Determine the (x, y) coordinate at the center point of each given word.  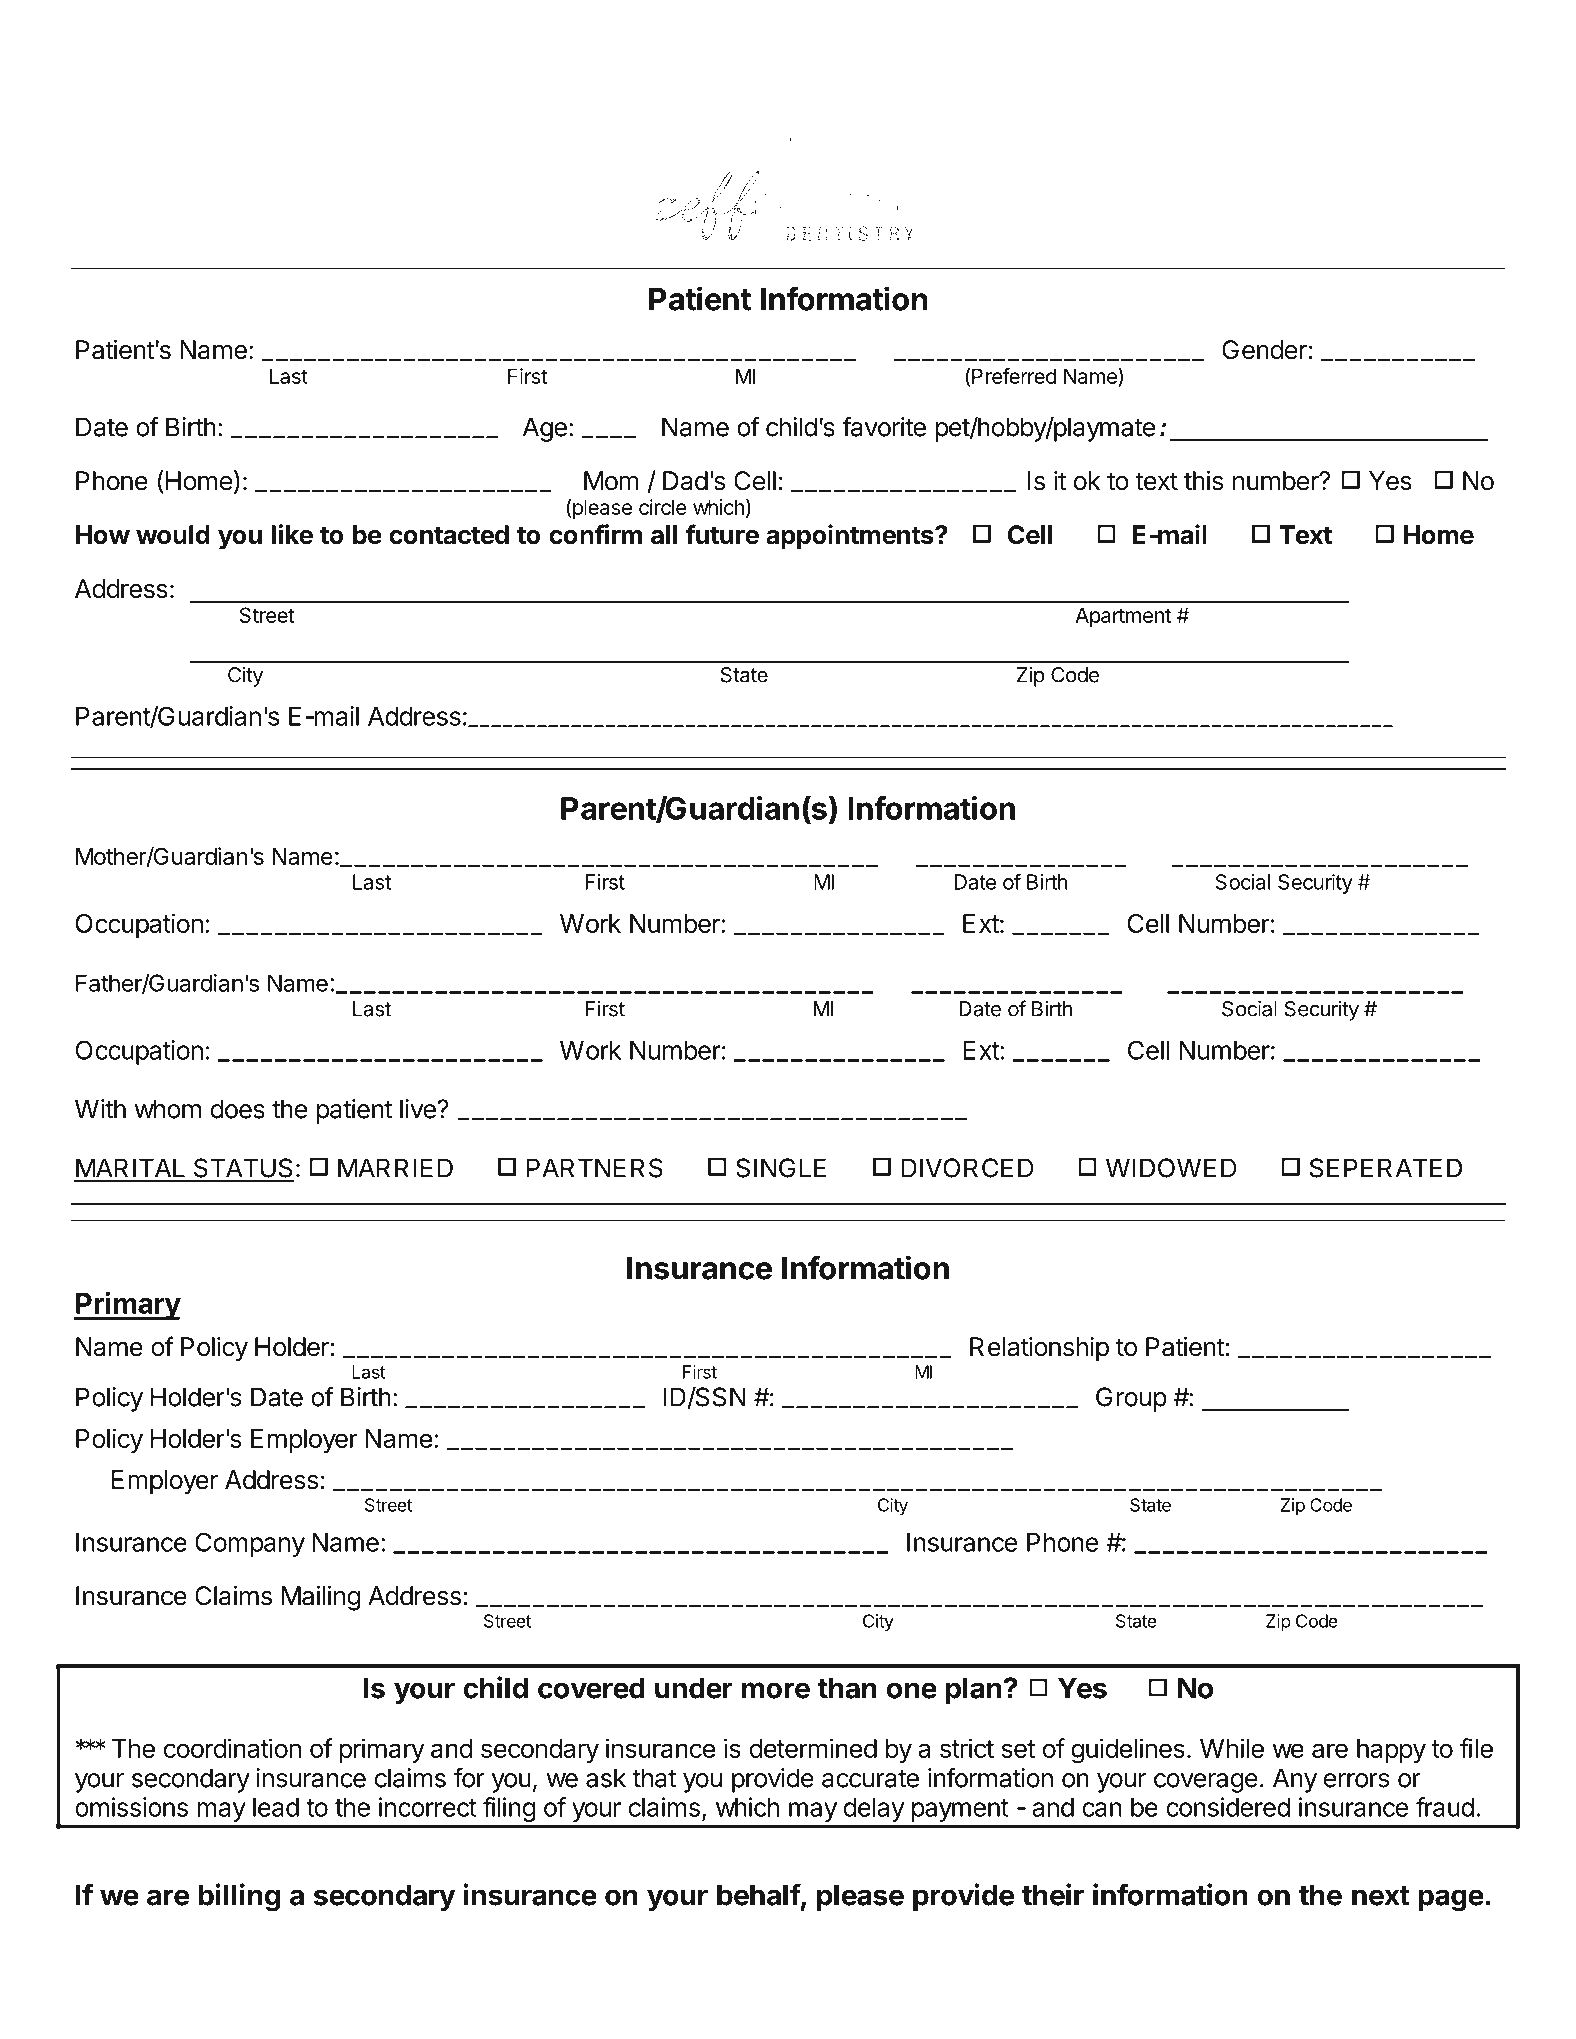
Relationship (1039, 1349)
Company (250, 1544)
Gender (1264, 350)
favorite (884, 426)
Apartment (1123, 617)
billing (239, 1897)
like (292, 534)
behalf (759, 1894)
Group (1131, 1399)
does (238, 1109)
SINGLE (781, 1168)
